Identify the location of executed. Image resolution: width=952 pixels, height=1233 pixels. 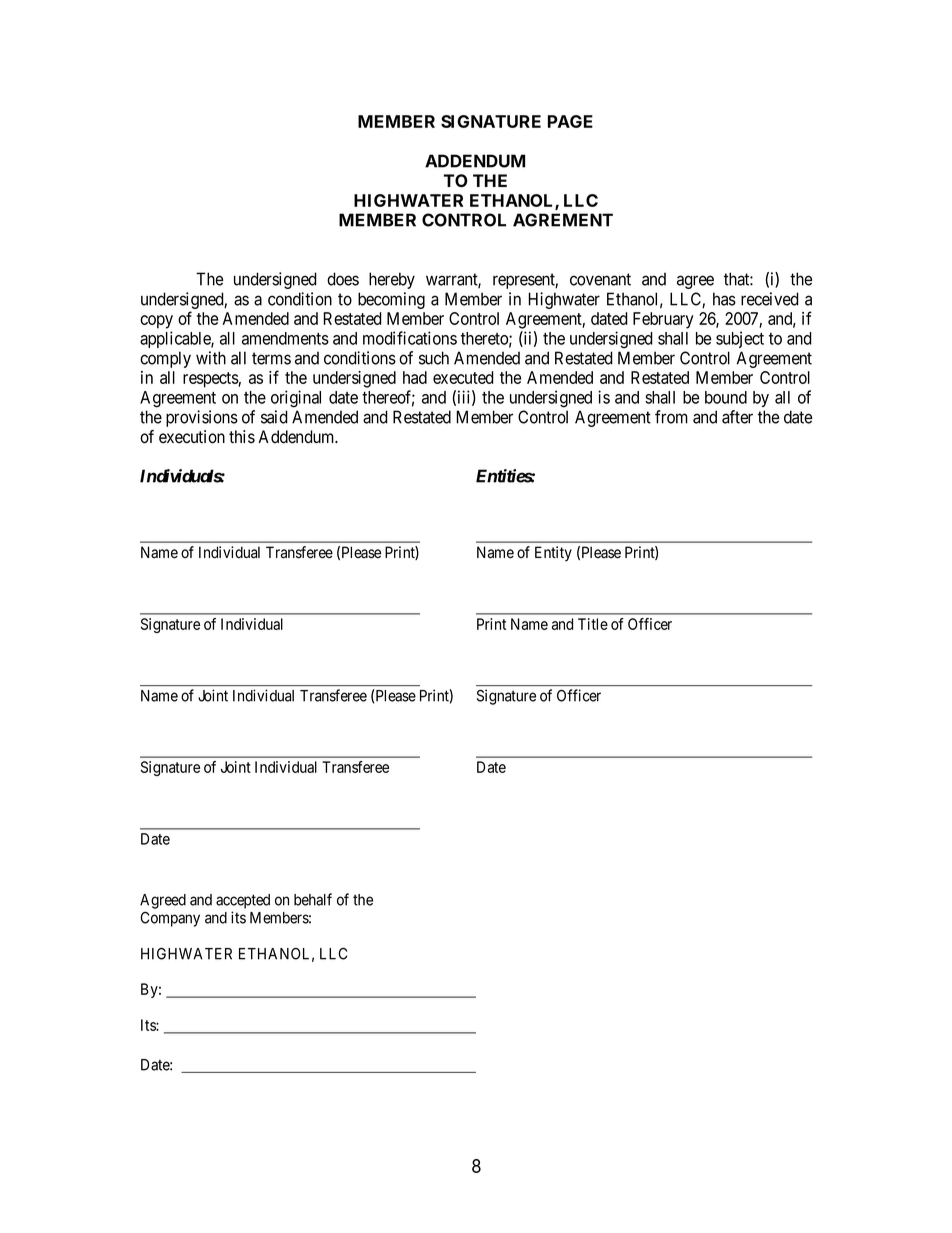
(463, 377).
